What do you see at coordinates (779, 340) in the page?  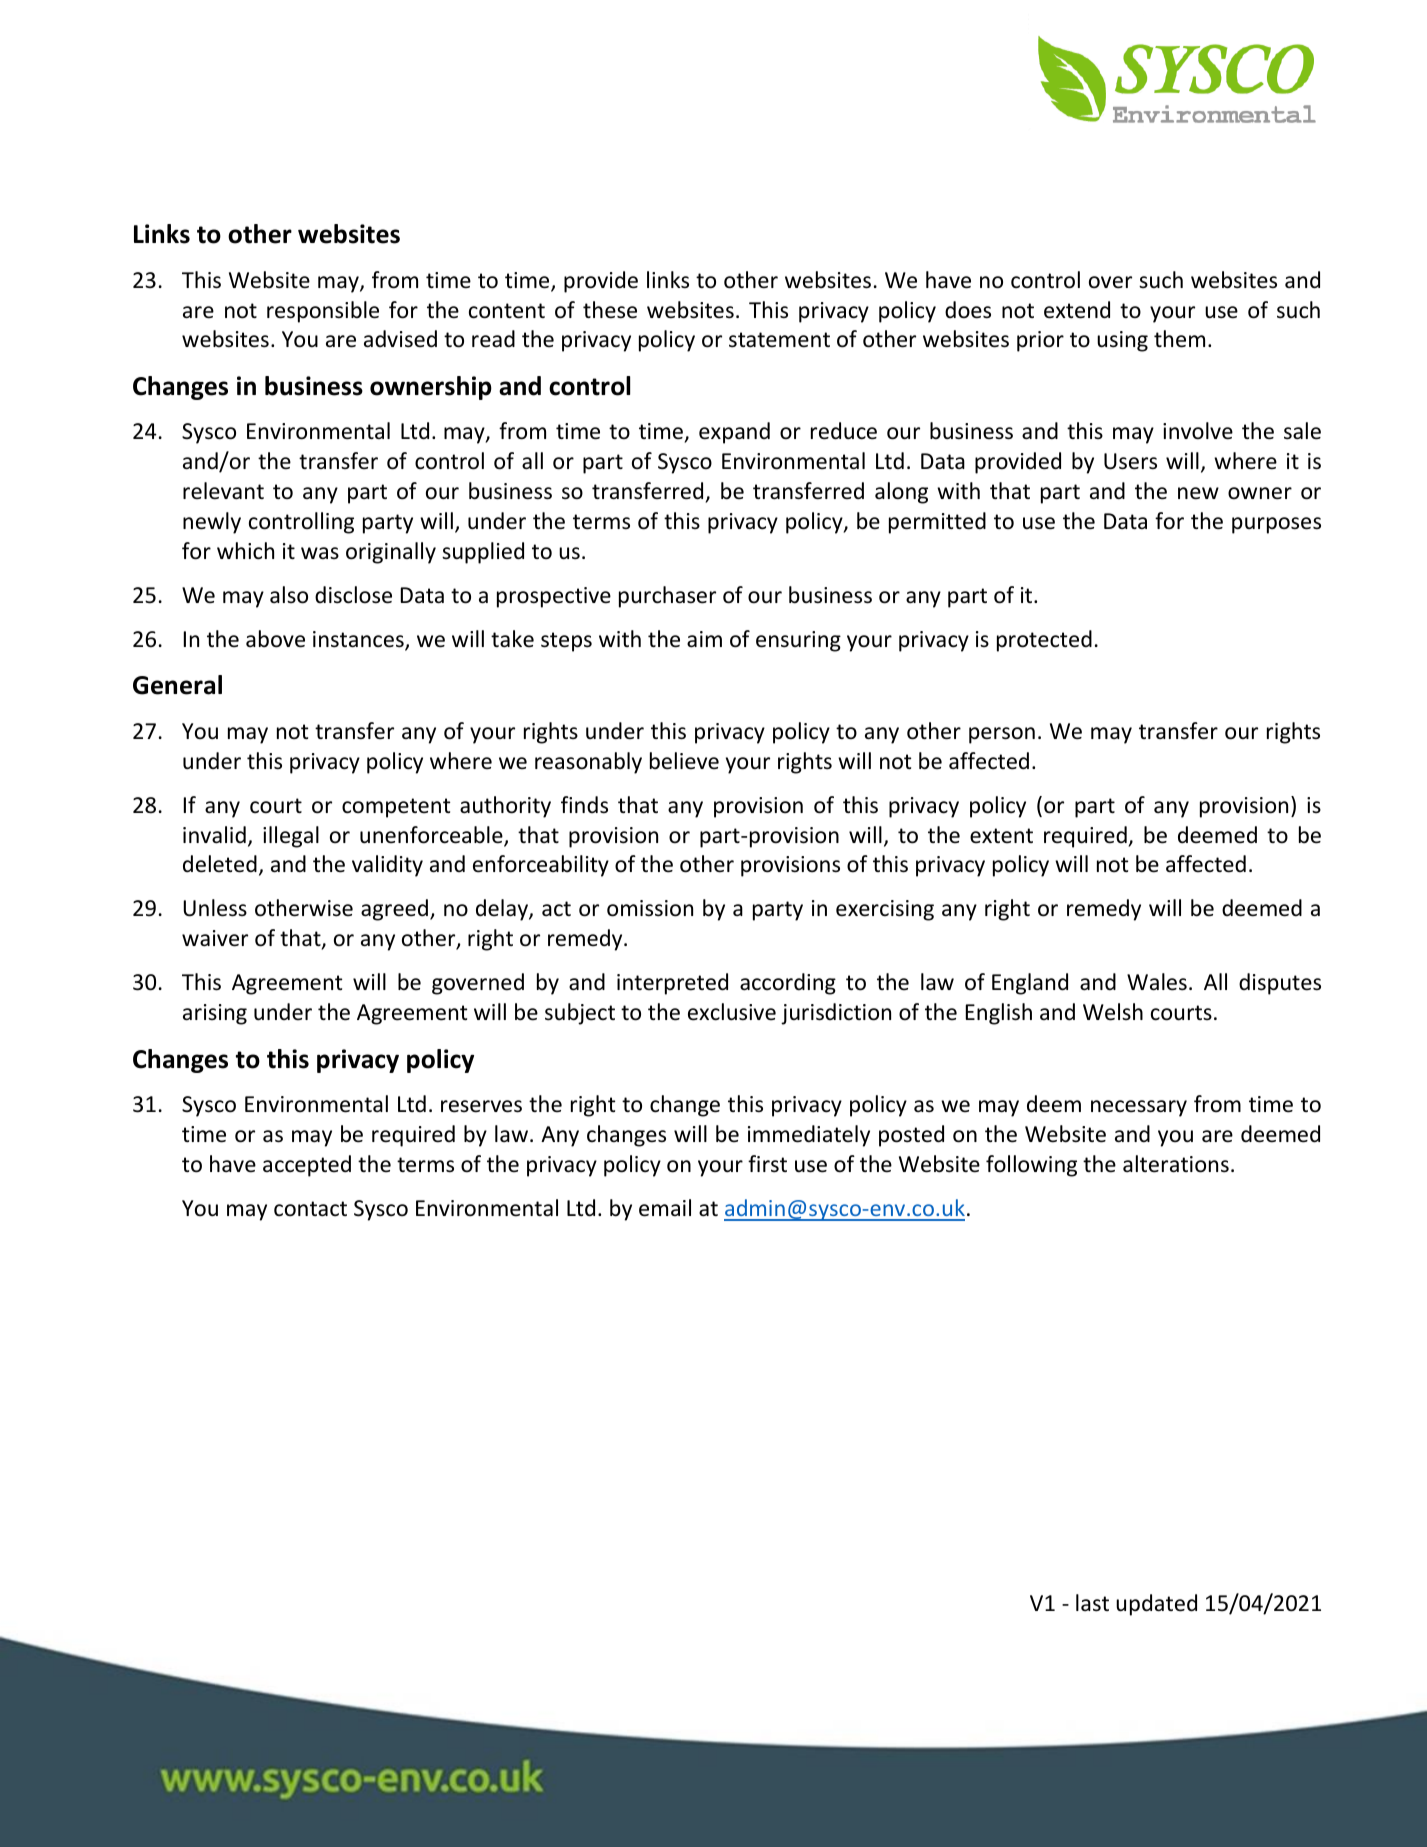 I see `statement` at bounding box center [779, 340].
